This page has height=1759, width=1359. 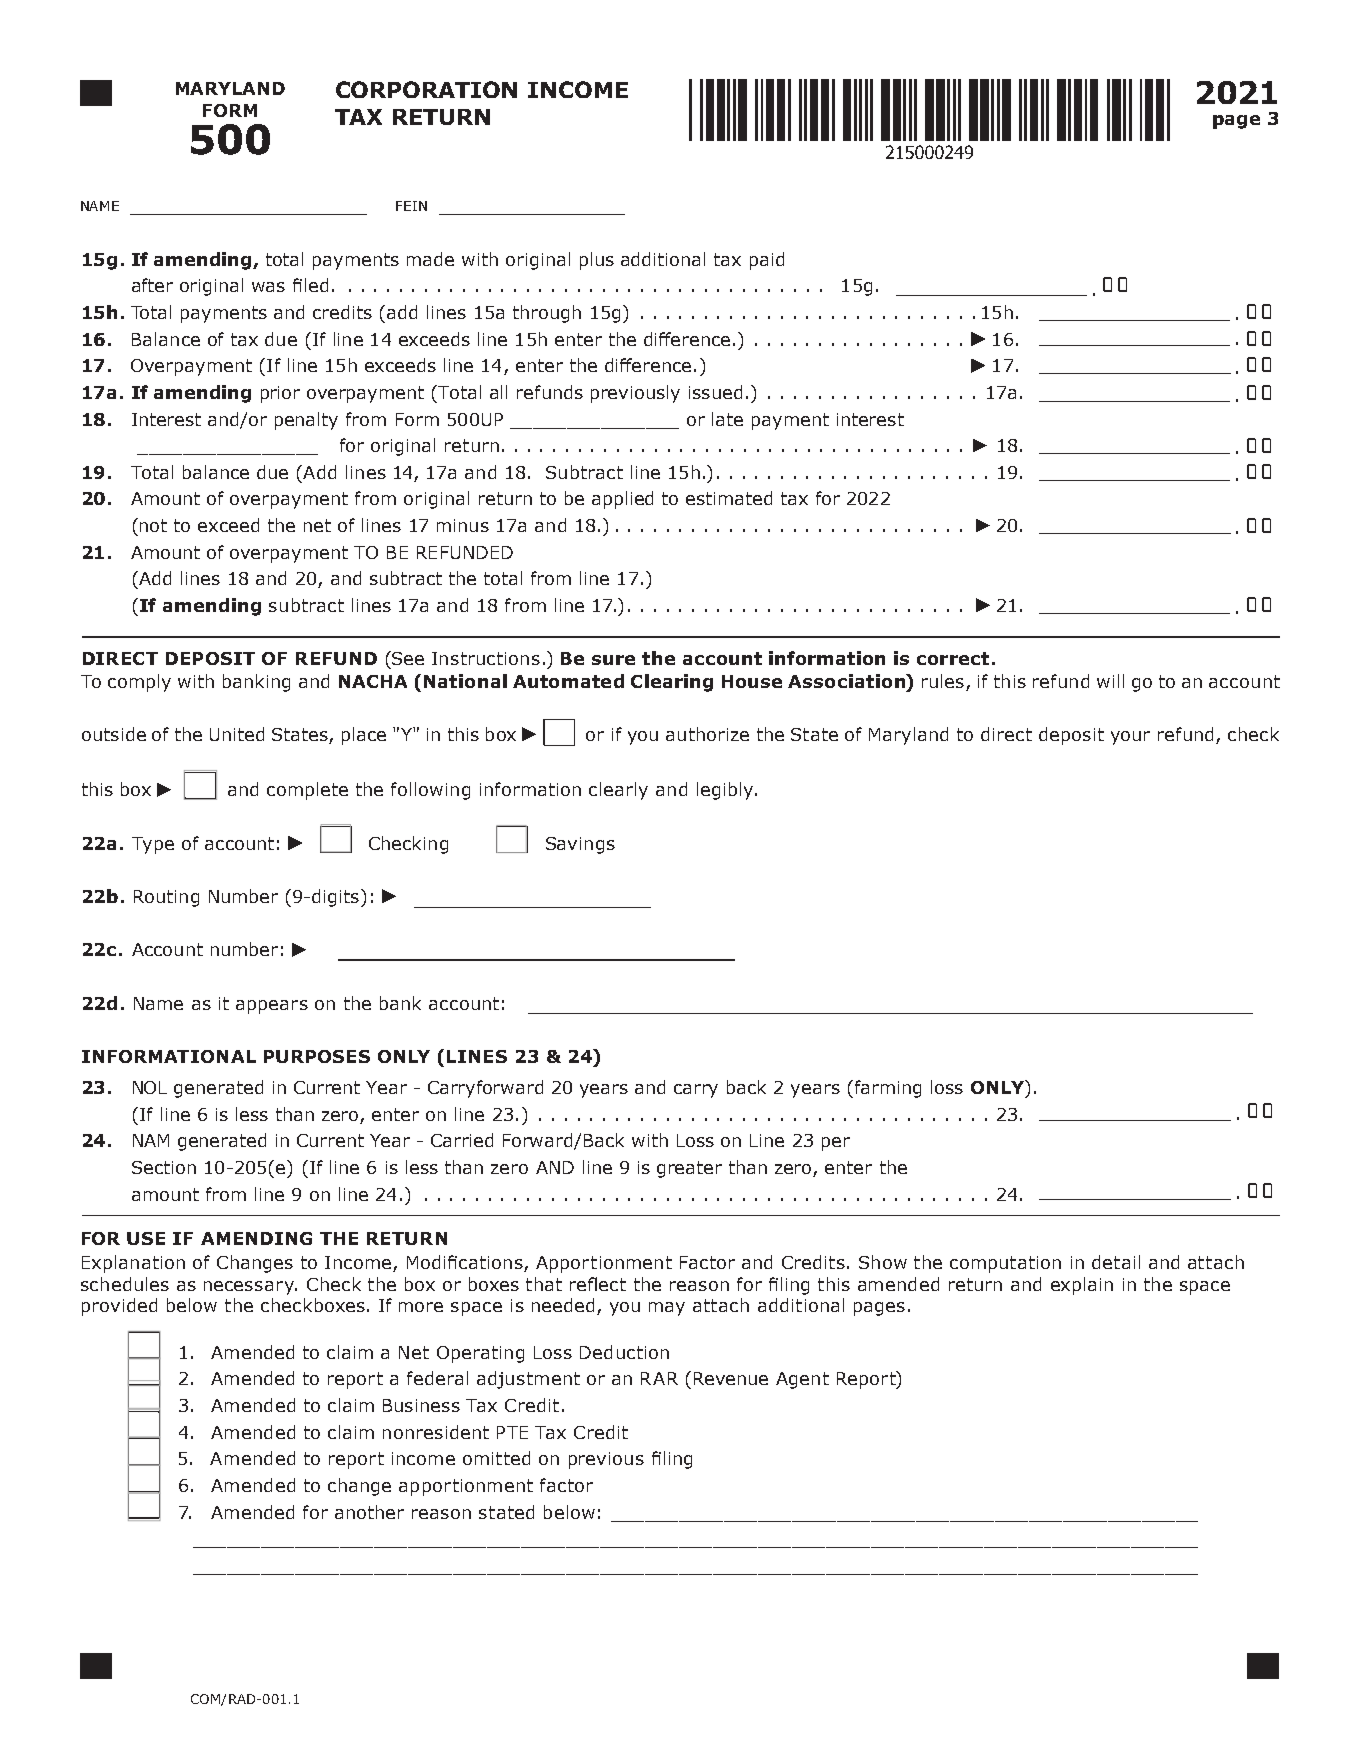 I want to click on paid, so click(x=767, y=261).
